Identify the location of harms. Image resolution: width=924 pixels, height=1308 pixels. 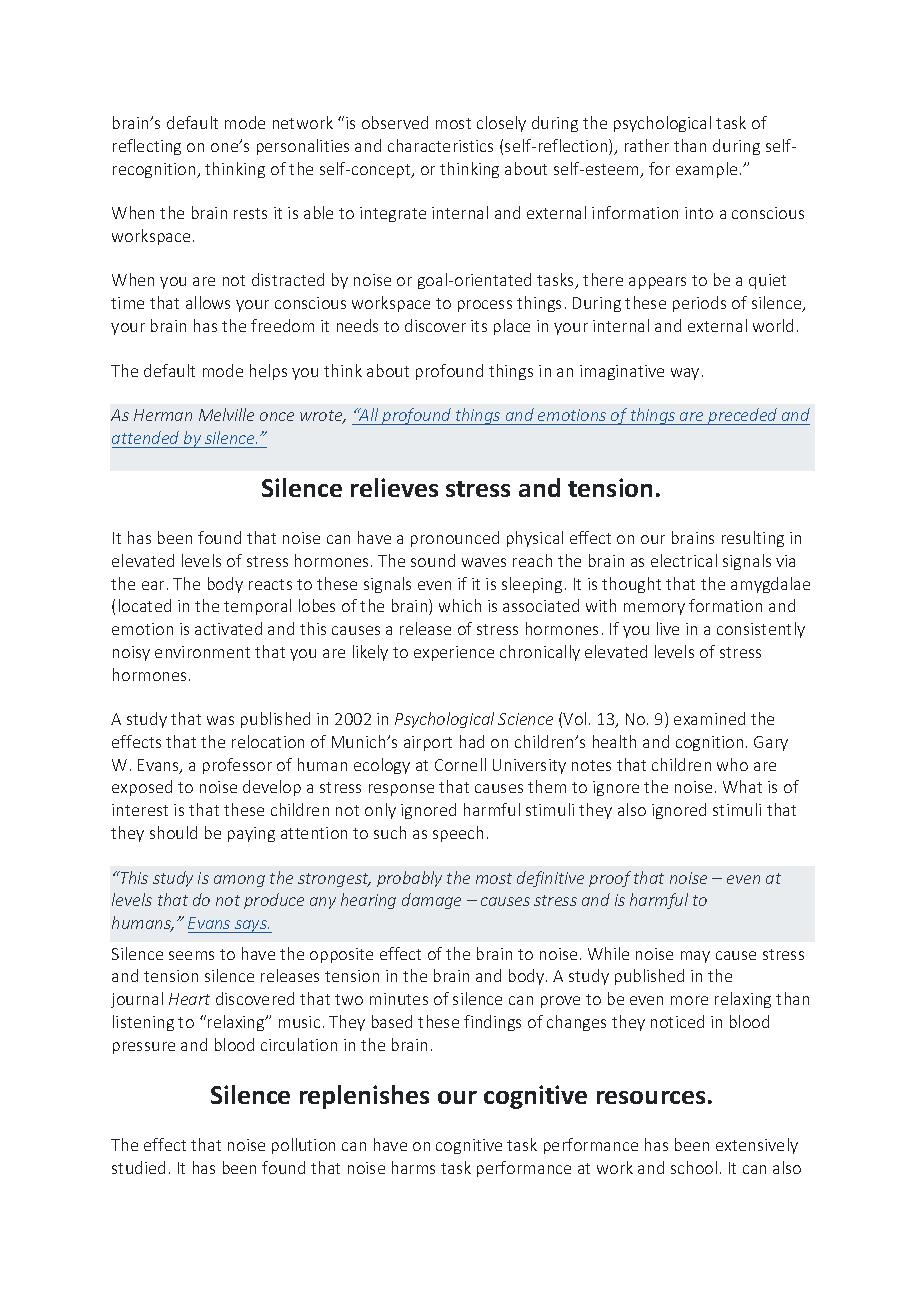
(413, 1167).
